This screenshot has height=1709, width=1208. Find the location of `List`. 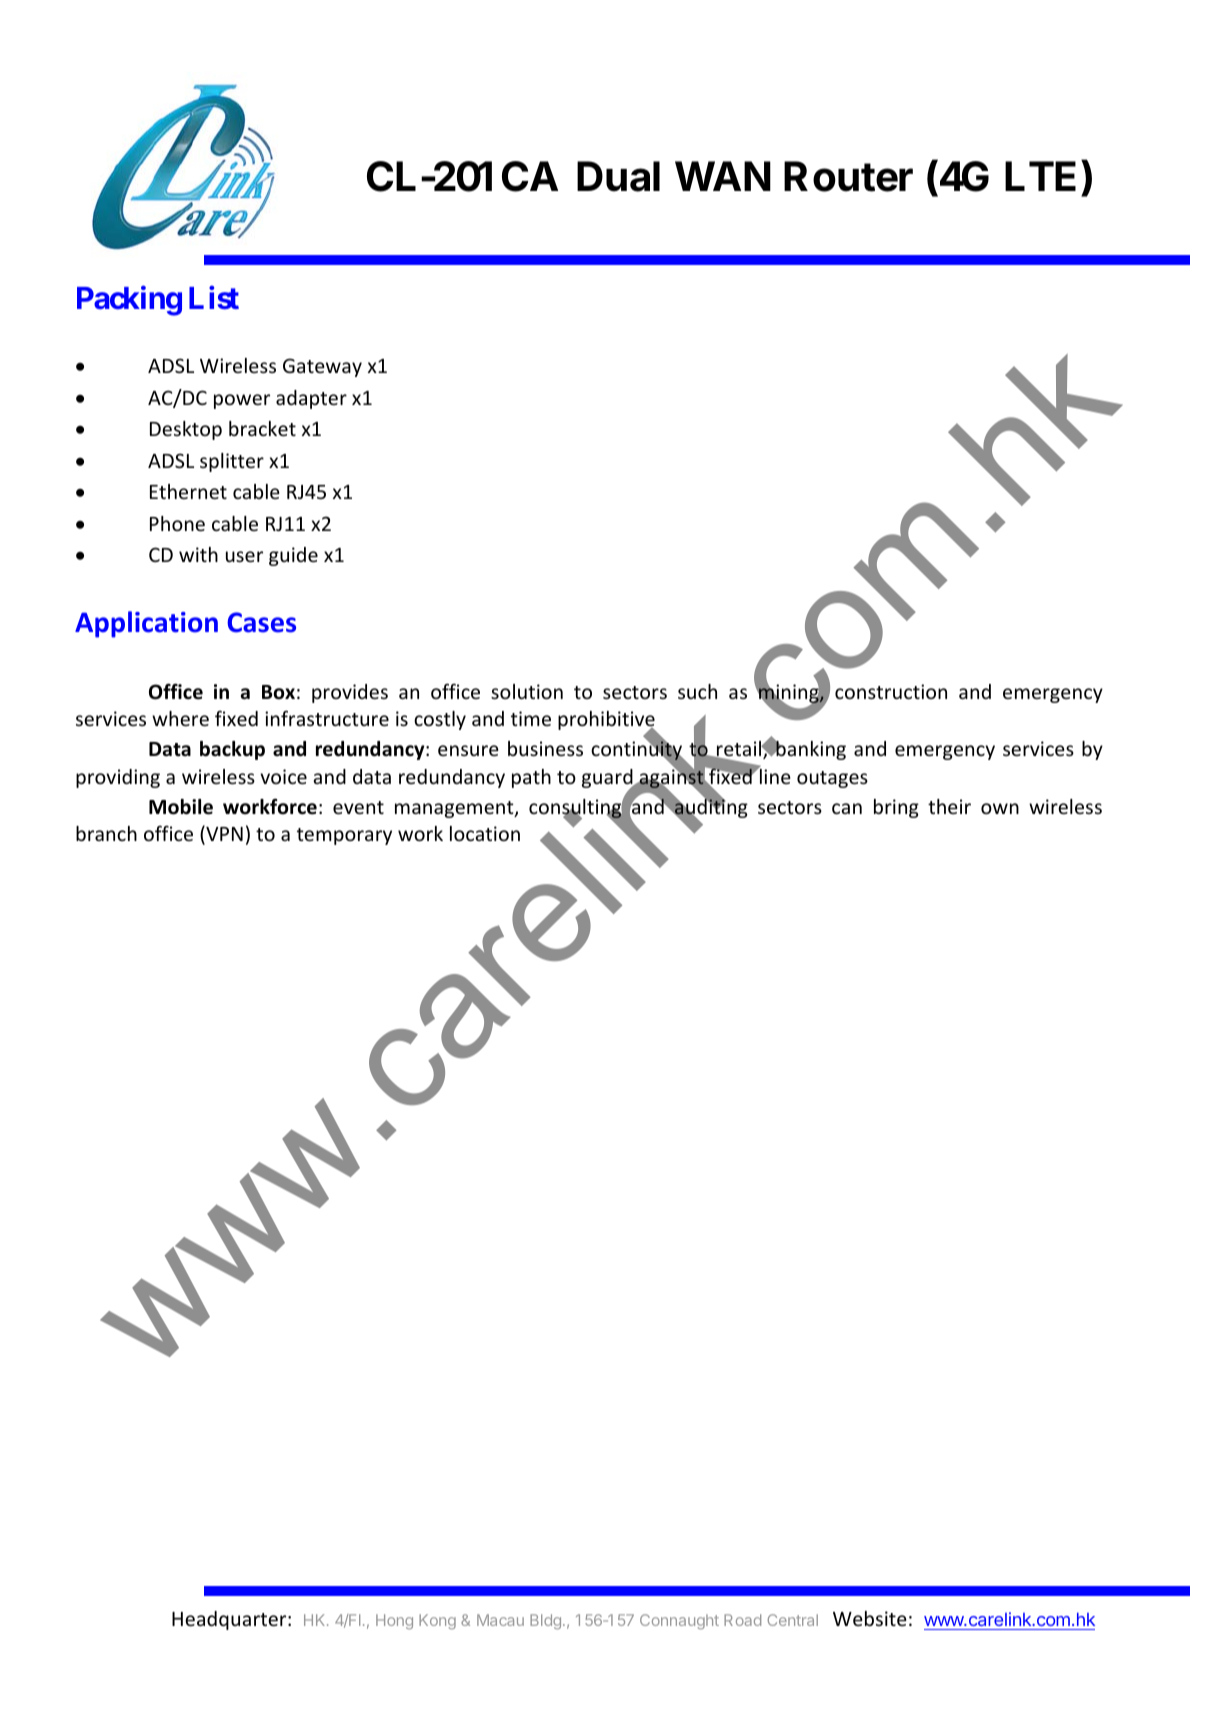

List is located at coordinates (214, 298).
